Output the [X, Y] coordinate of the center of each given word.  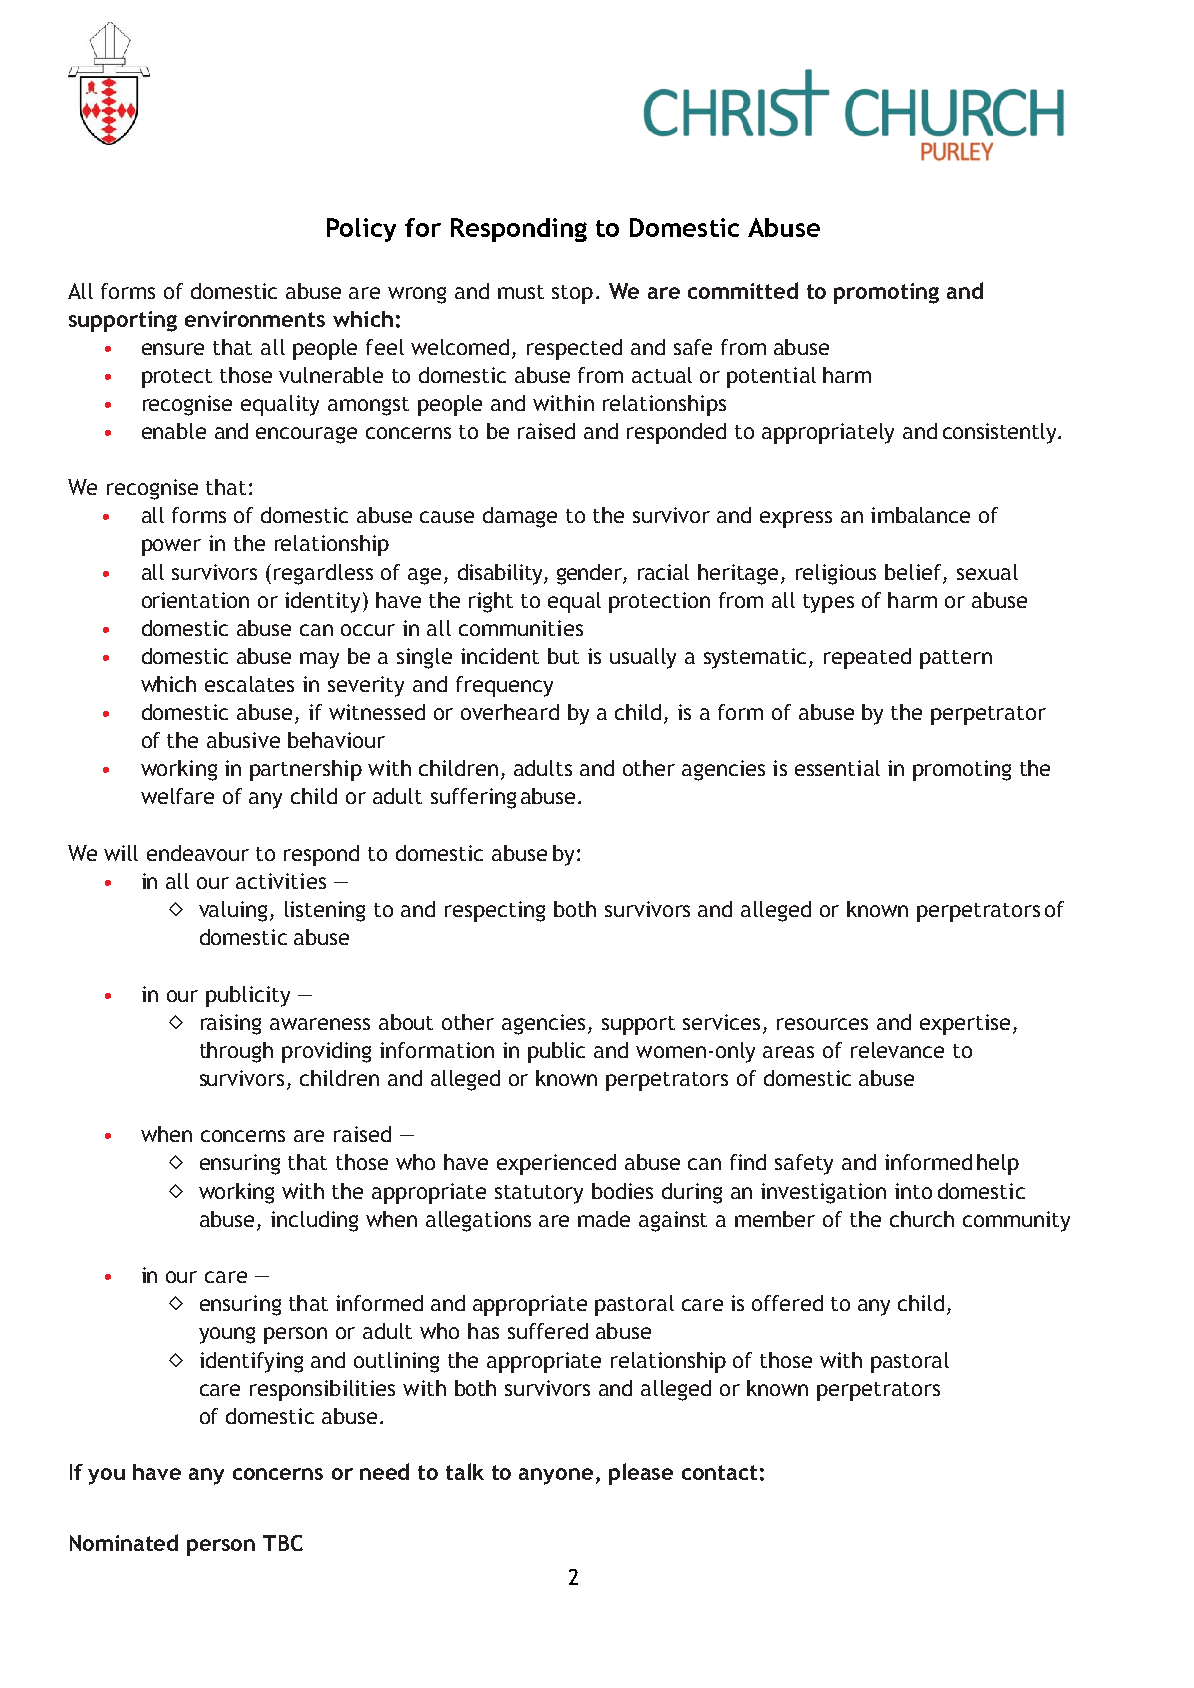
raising [231, 1024]
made [604, 1219]
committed [743, 290]
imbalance [920, 515]
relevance [897, 1050]
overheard [510, 712]
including [314, 1221]
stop [572, 294]
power [171, 547]
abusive [243, 740]
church [922, 1219]
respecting [495, 911]
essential [837, 768]
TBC [283, 1543]
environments [255, 319]
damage [520, 517]
